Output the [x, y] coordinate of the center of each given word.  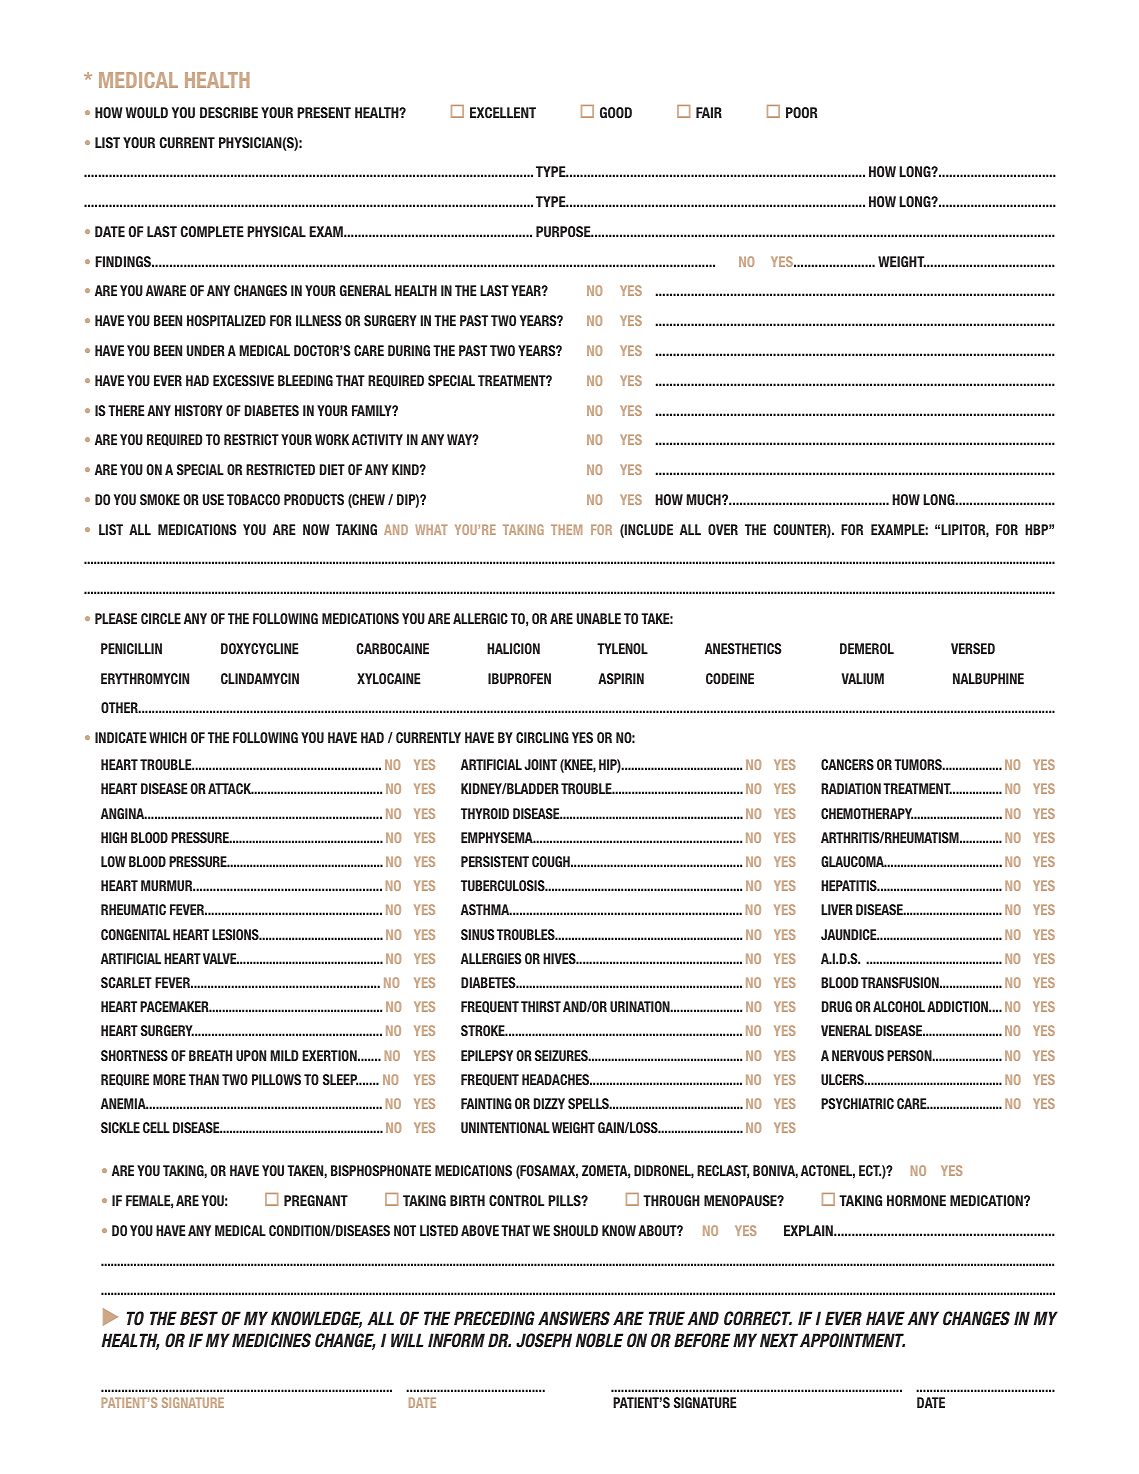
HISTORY [199, 410]
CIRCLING [542, 737]
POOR [801, 112]
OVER [723, 529]
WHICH [168, 737]
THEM [566, 529]
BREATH [210, 1055]
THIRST [541, 1006]
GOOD [616, 112]
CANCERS [847, 764]
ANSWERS [574, 1318]
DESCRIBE [229, 112]
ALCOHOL [899, 1006]
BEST [199, 1318]
